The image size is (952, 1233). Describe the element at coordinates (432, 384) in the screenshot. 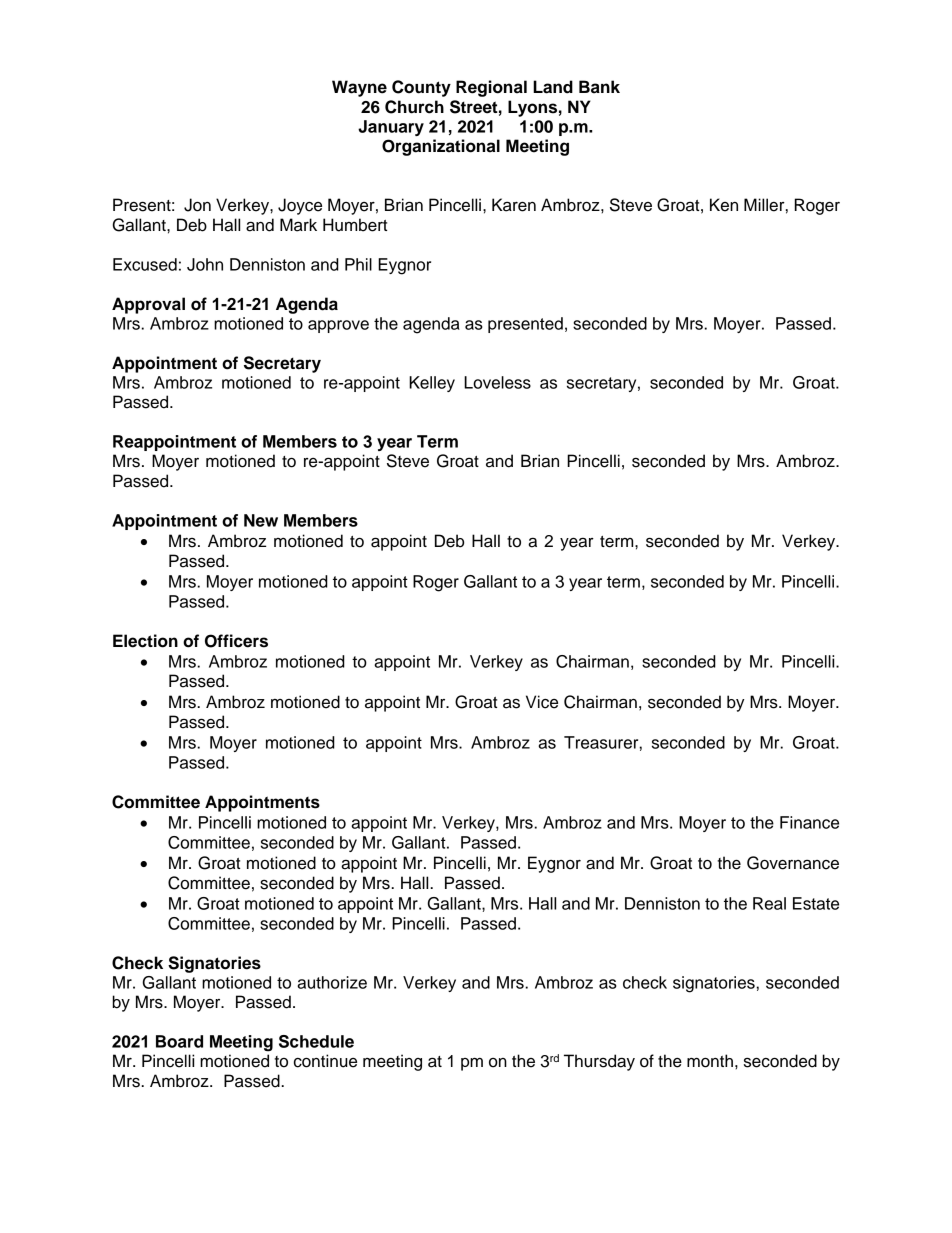

I see `Kelley` at that location.
